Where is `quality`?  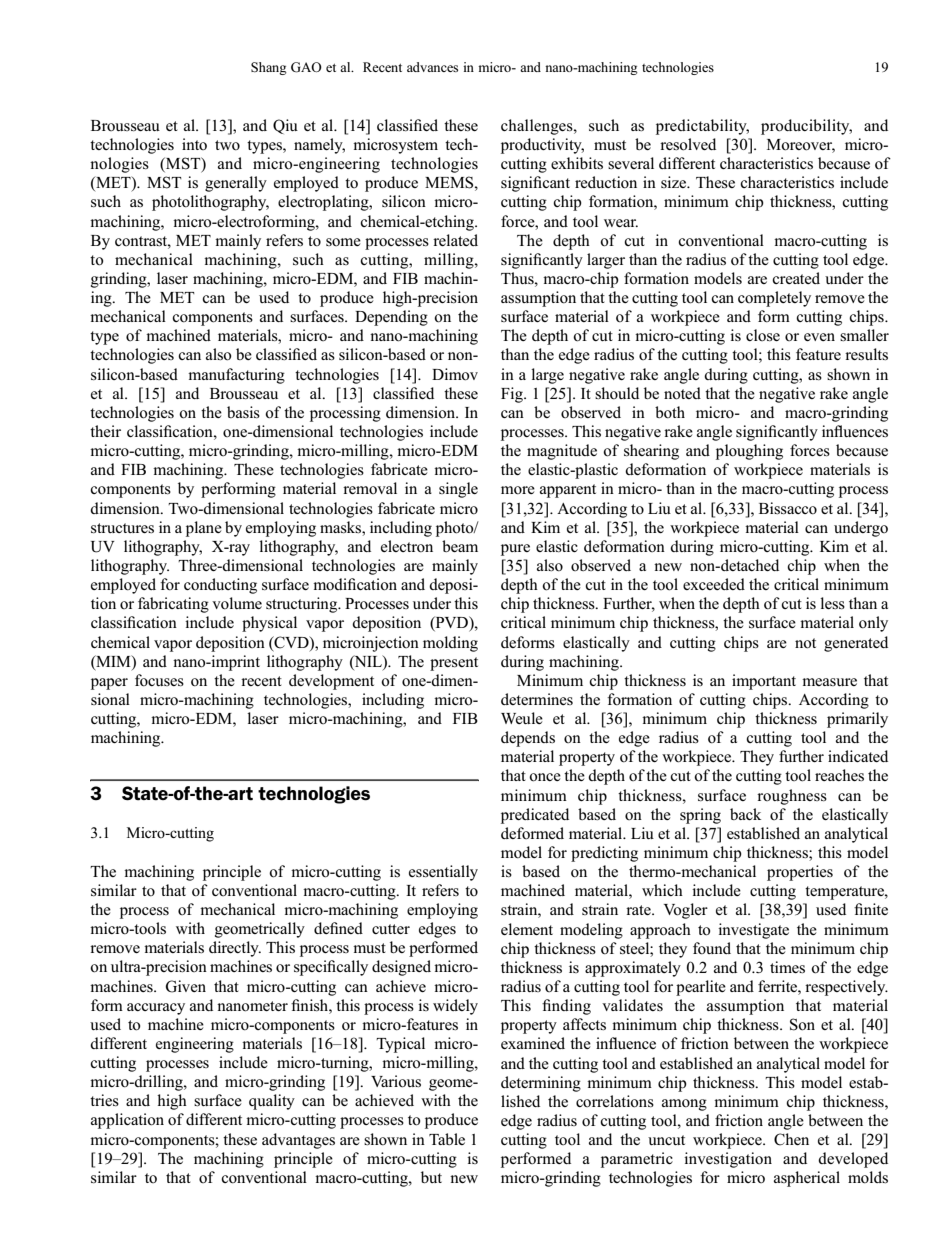
quality is located at coordinates (272, 1102).
